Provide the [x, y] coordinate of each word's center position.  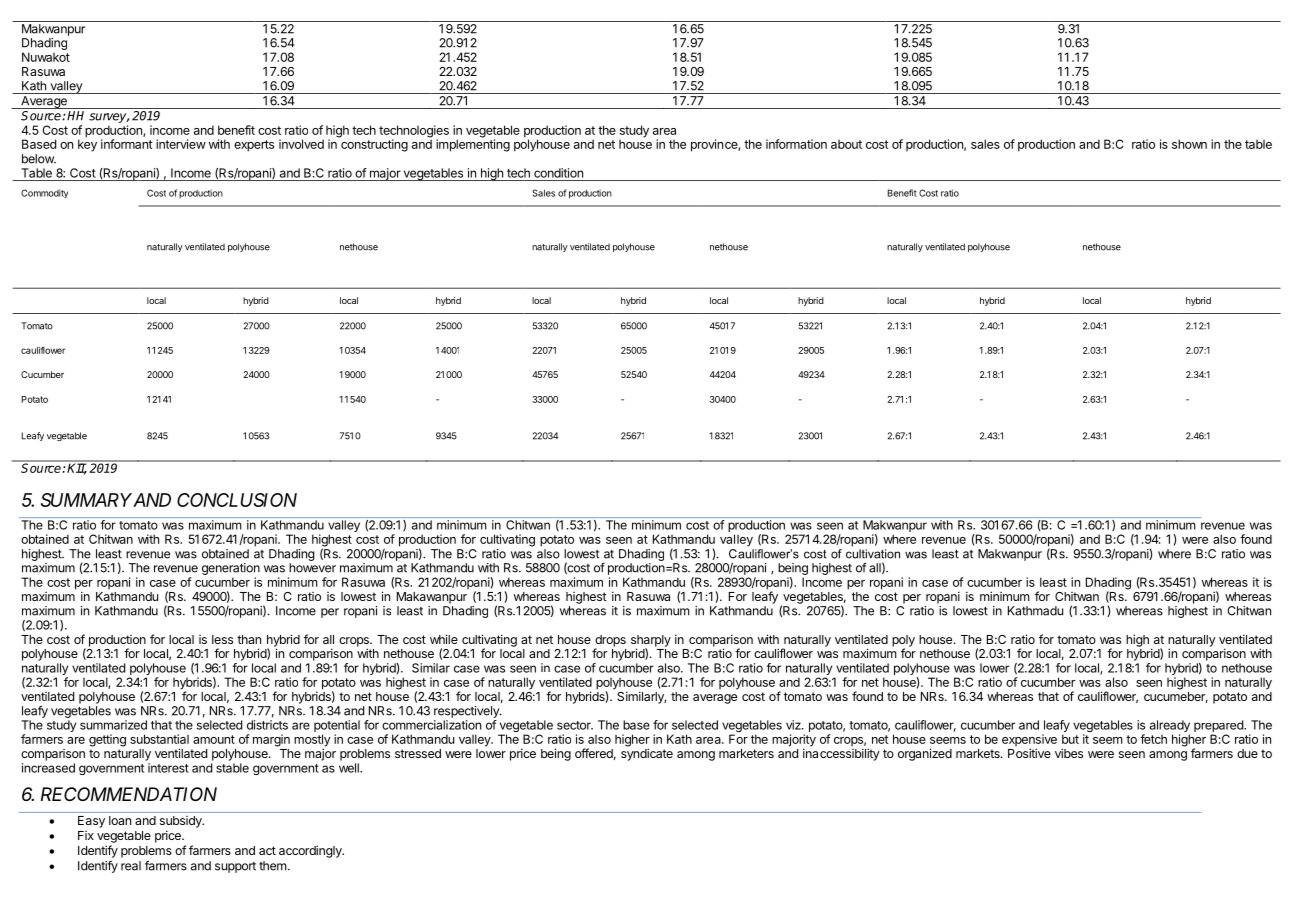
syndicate [647, 754]
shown [1189, 144]
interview [181, 144]
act [267, 850]
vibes [1069, 753]
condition [558, 173]
